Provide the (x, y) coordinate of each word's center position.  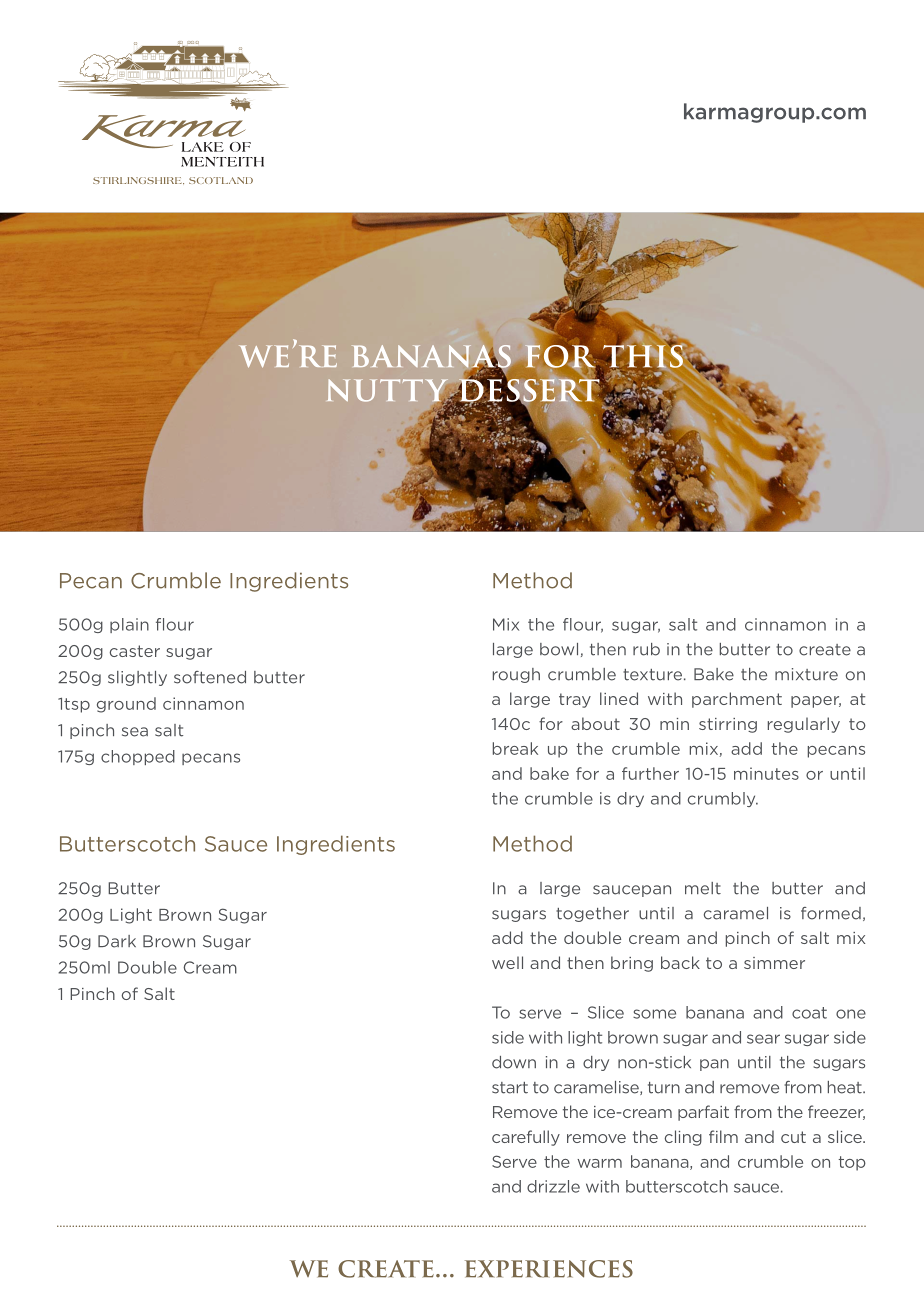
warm (599, 1163)
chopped (138, 757)
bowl (559, 649)
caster (135, 651)
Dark (117, 941)
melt (703, 888)
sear (763, 1039)
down (514, 1062)
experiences (549, 1269)
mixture (806, 674)
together (592, 914)
